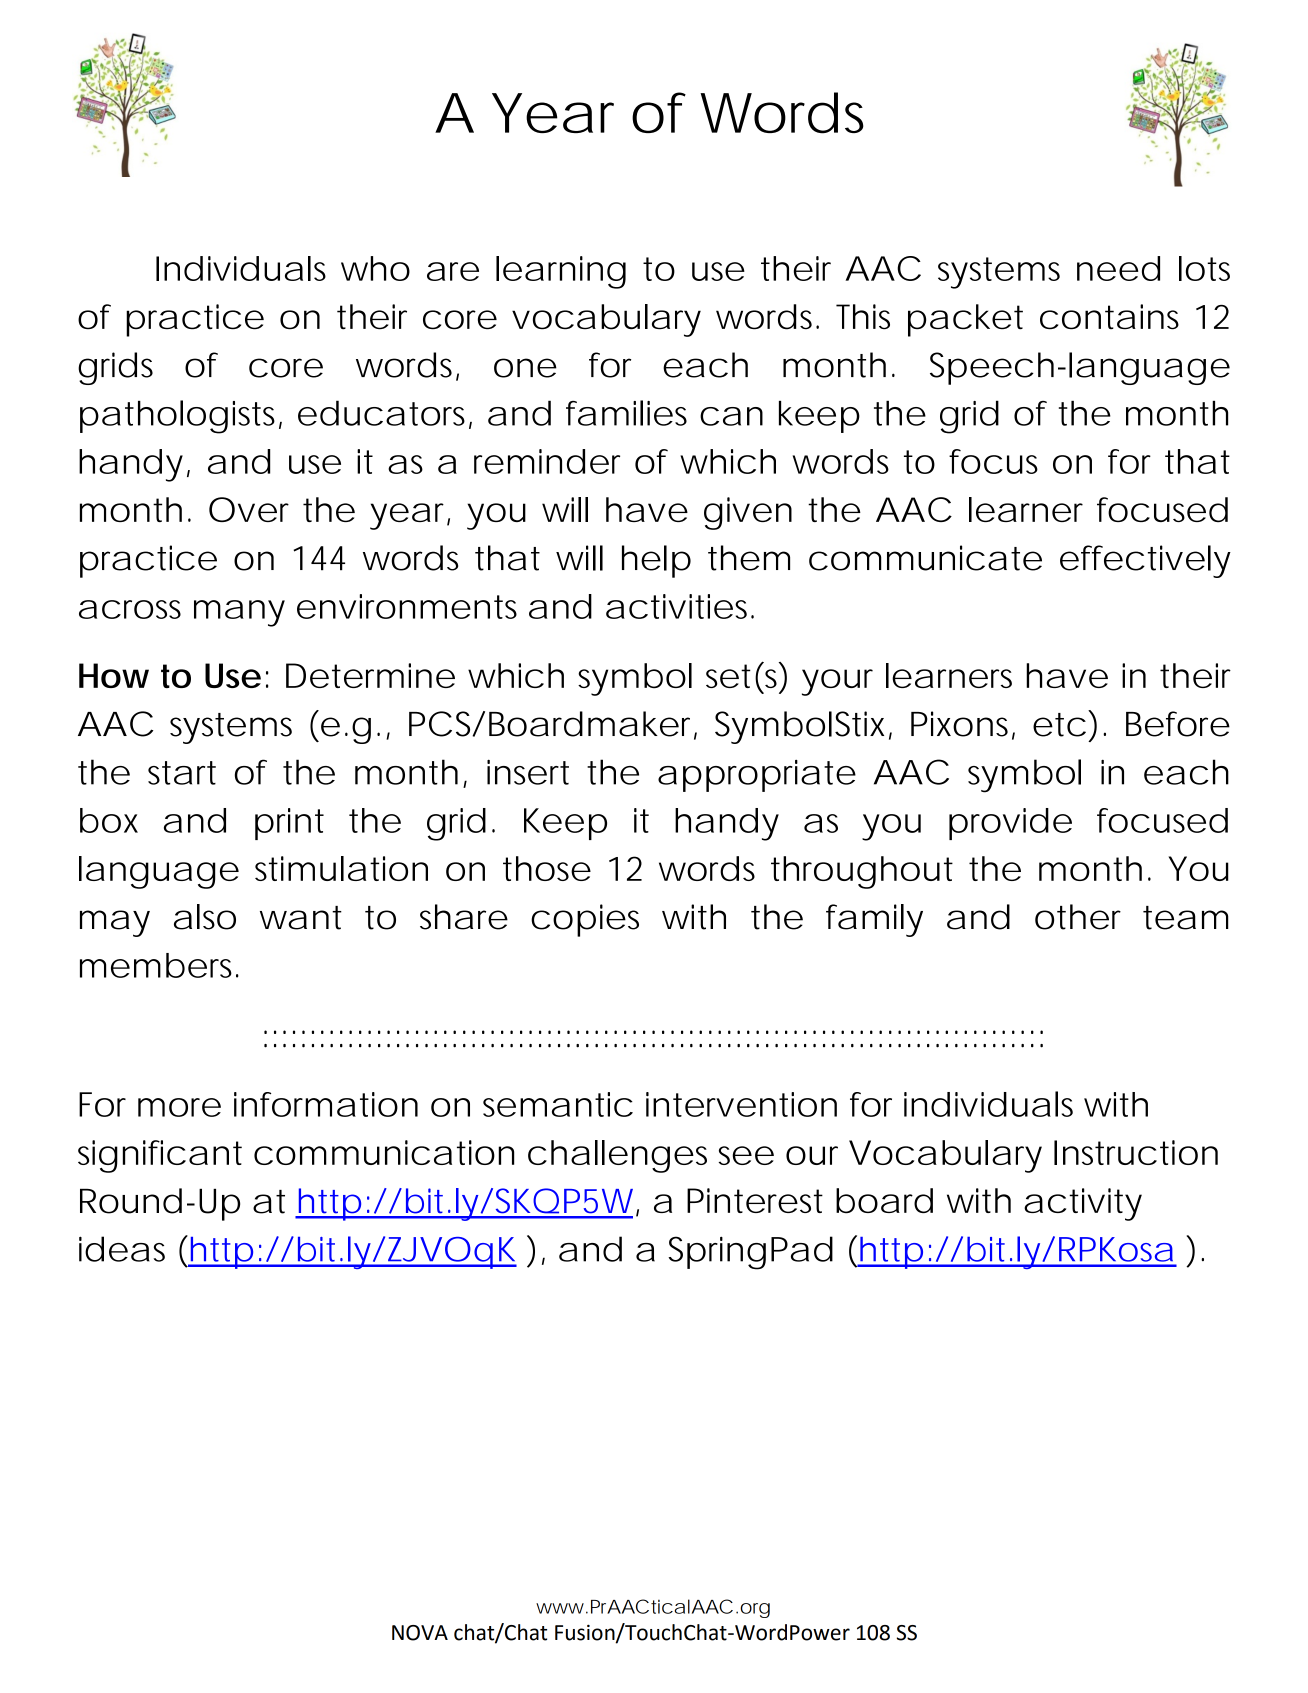 This screenshot has width=1308, height=1693. Describe the element at coordinates (680, 606) in the screenshot. I see `activities` at that location.
